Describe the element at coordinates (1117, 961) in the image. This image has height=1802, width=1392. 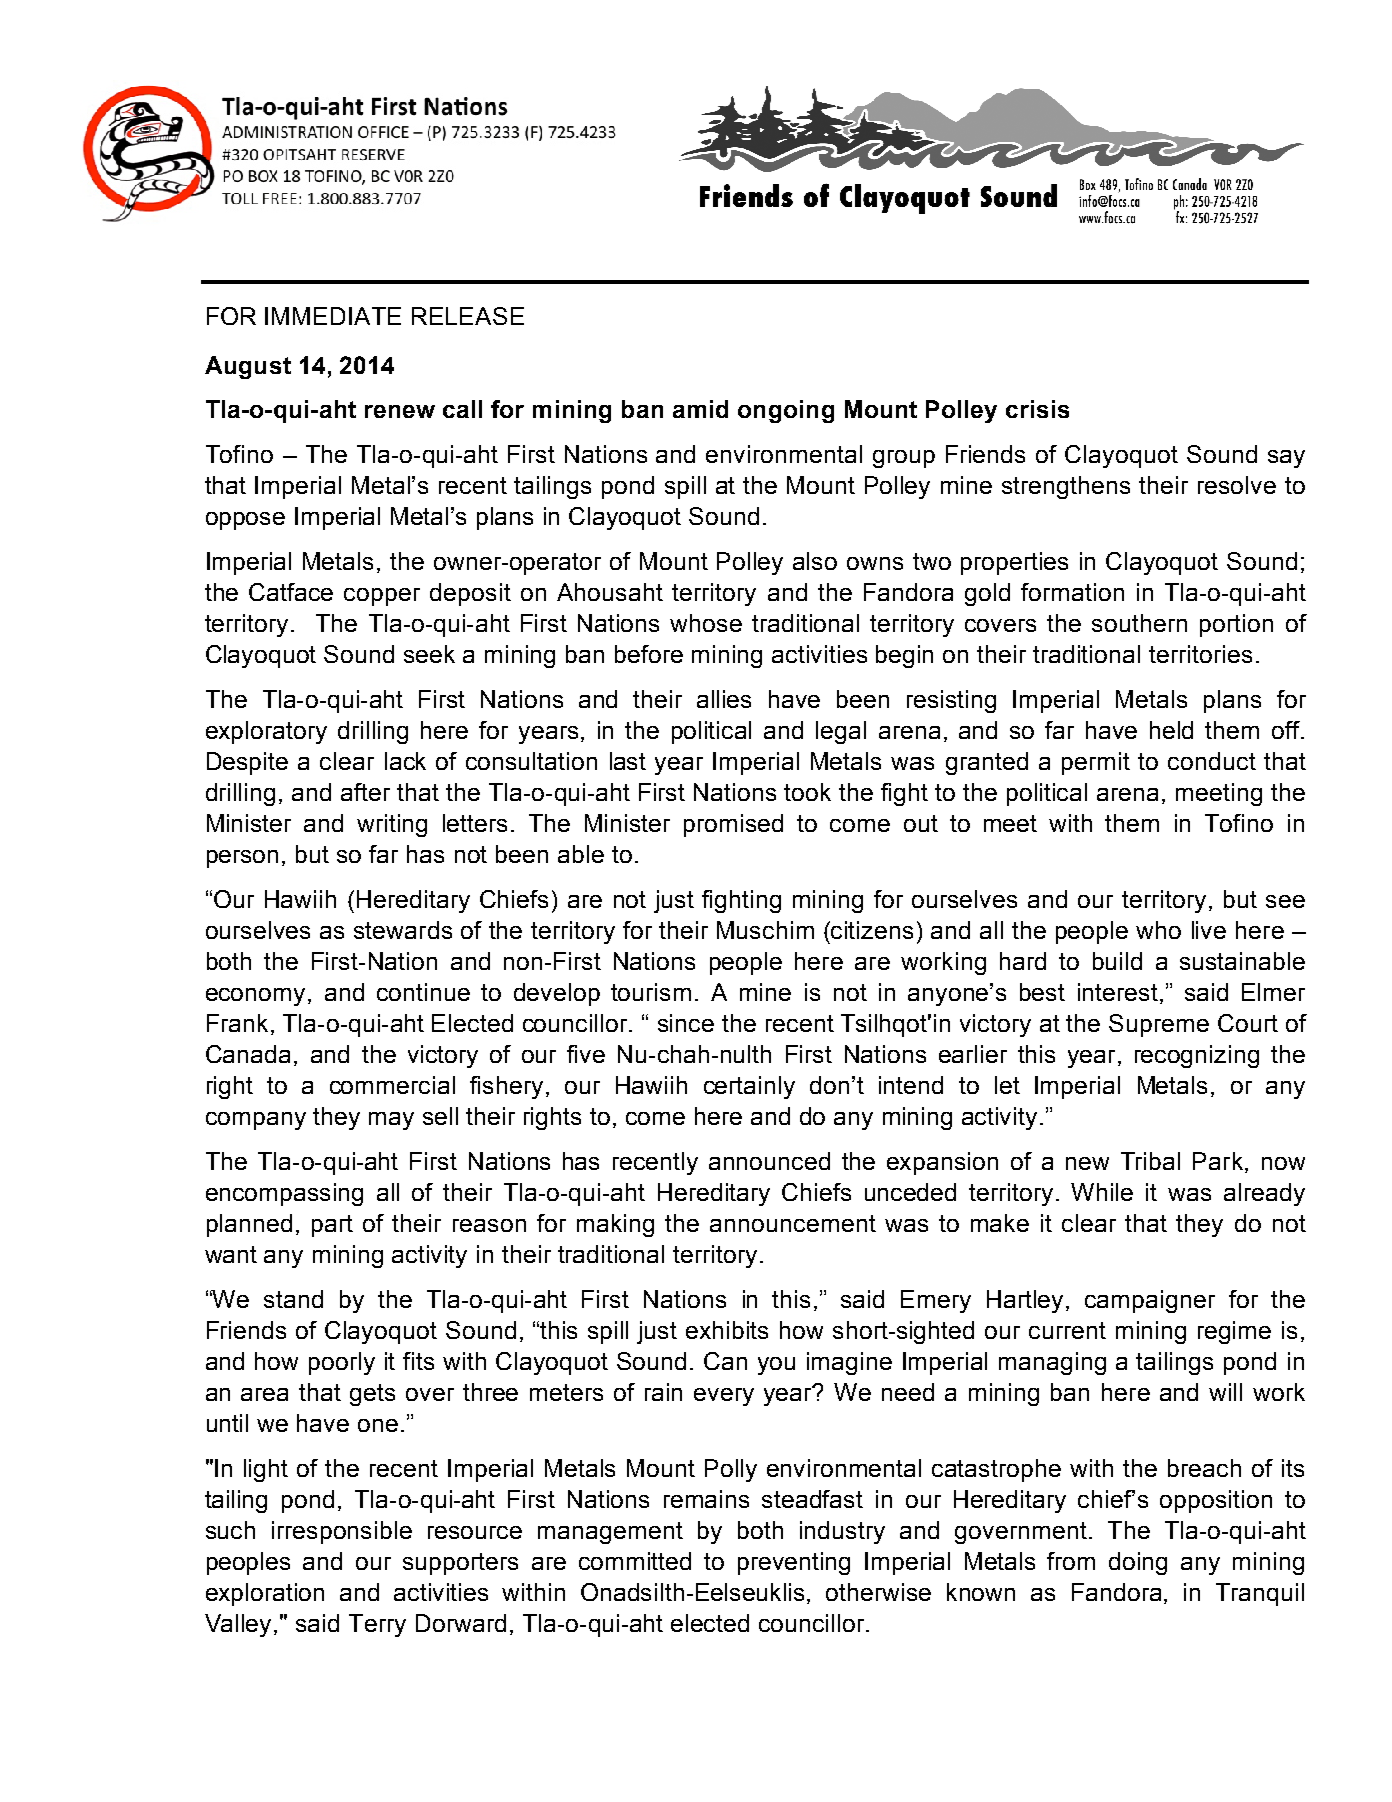
I see `build` at that location.
